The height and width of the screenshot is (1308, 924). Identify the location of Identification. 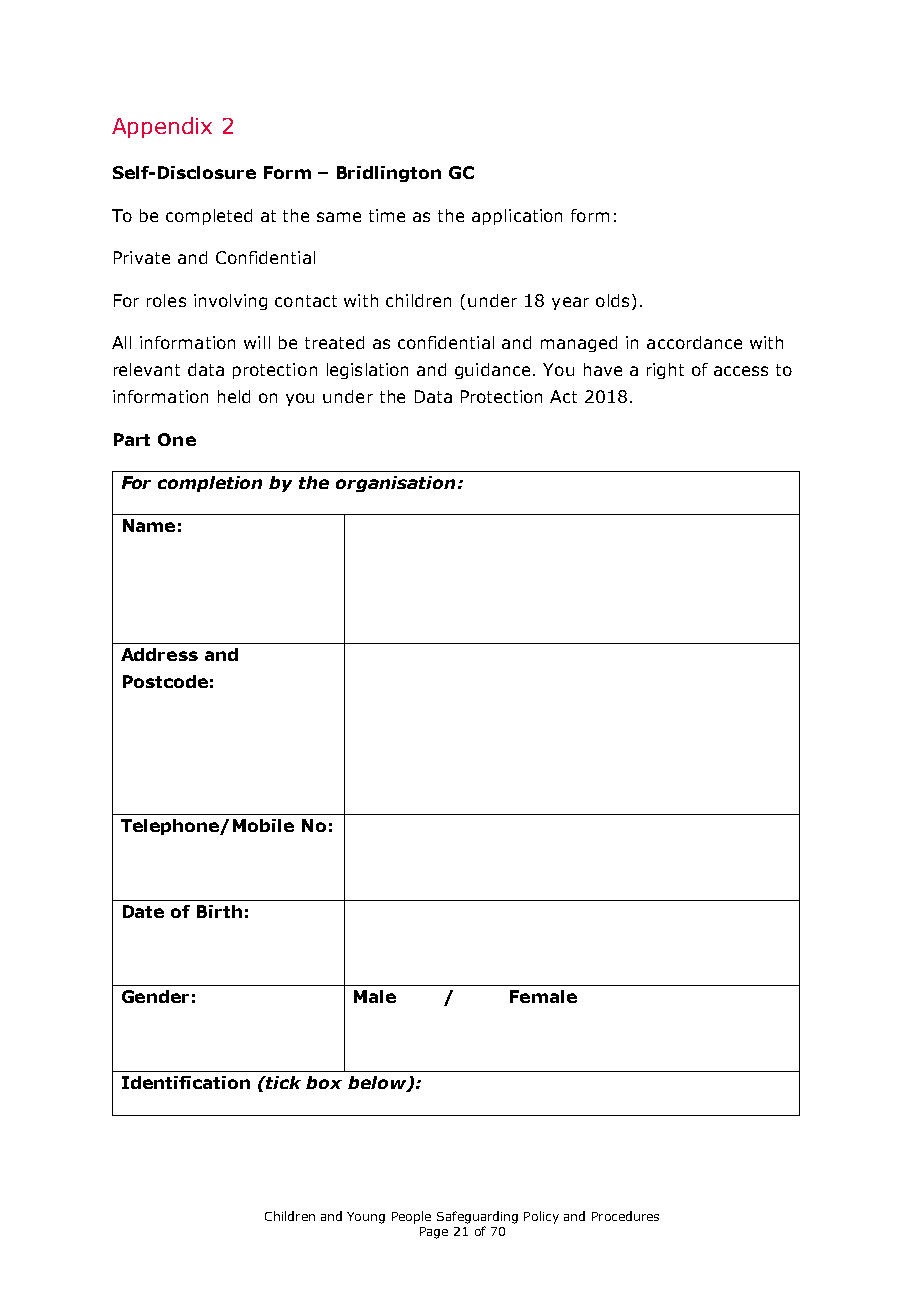
(186, 1082).
